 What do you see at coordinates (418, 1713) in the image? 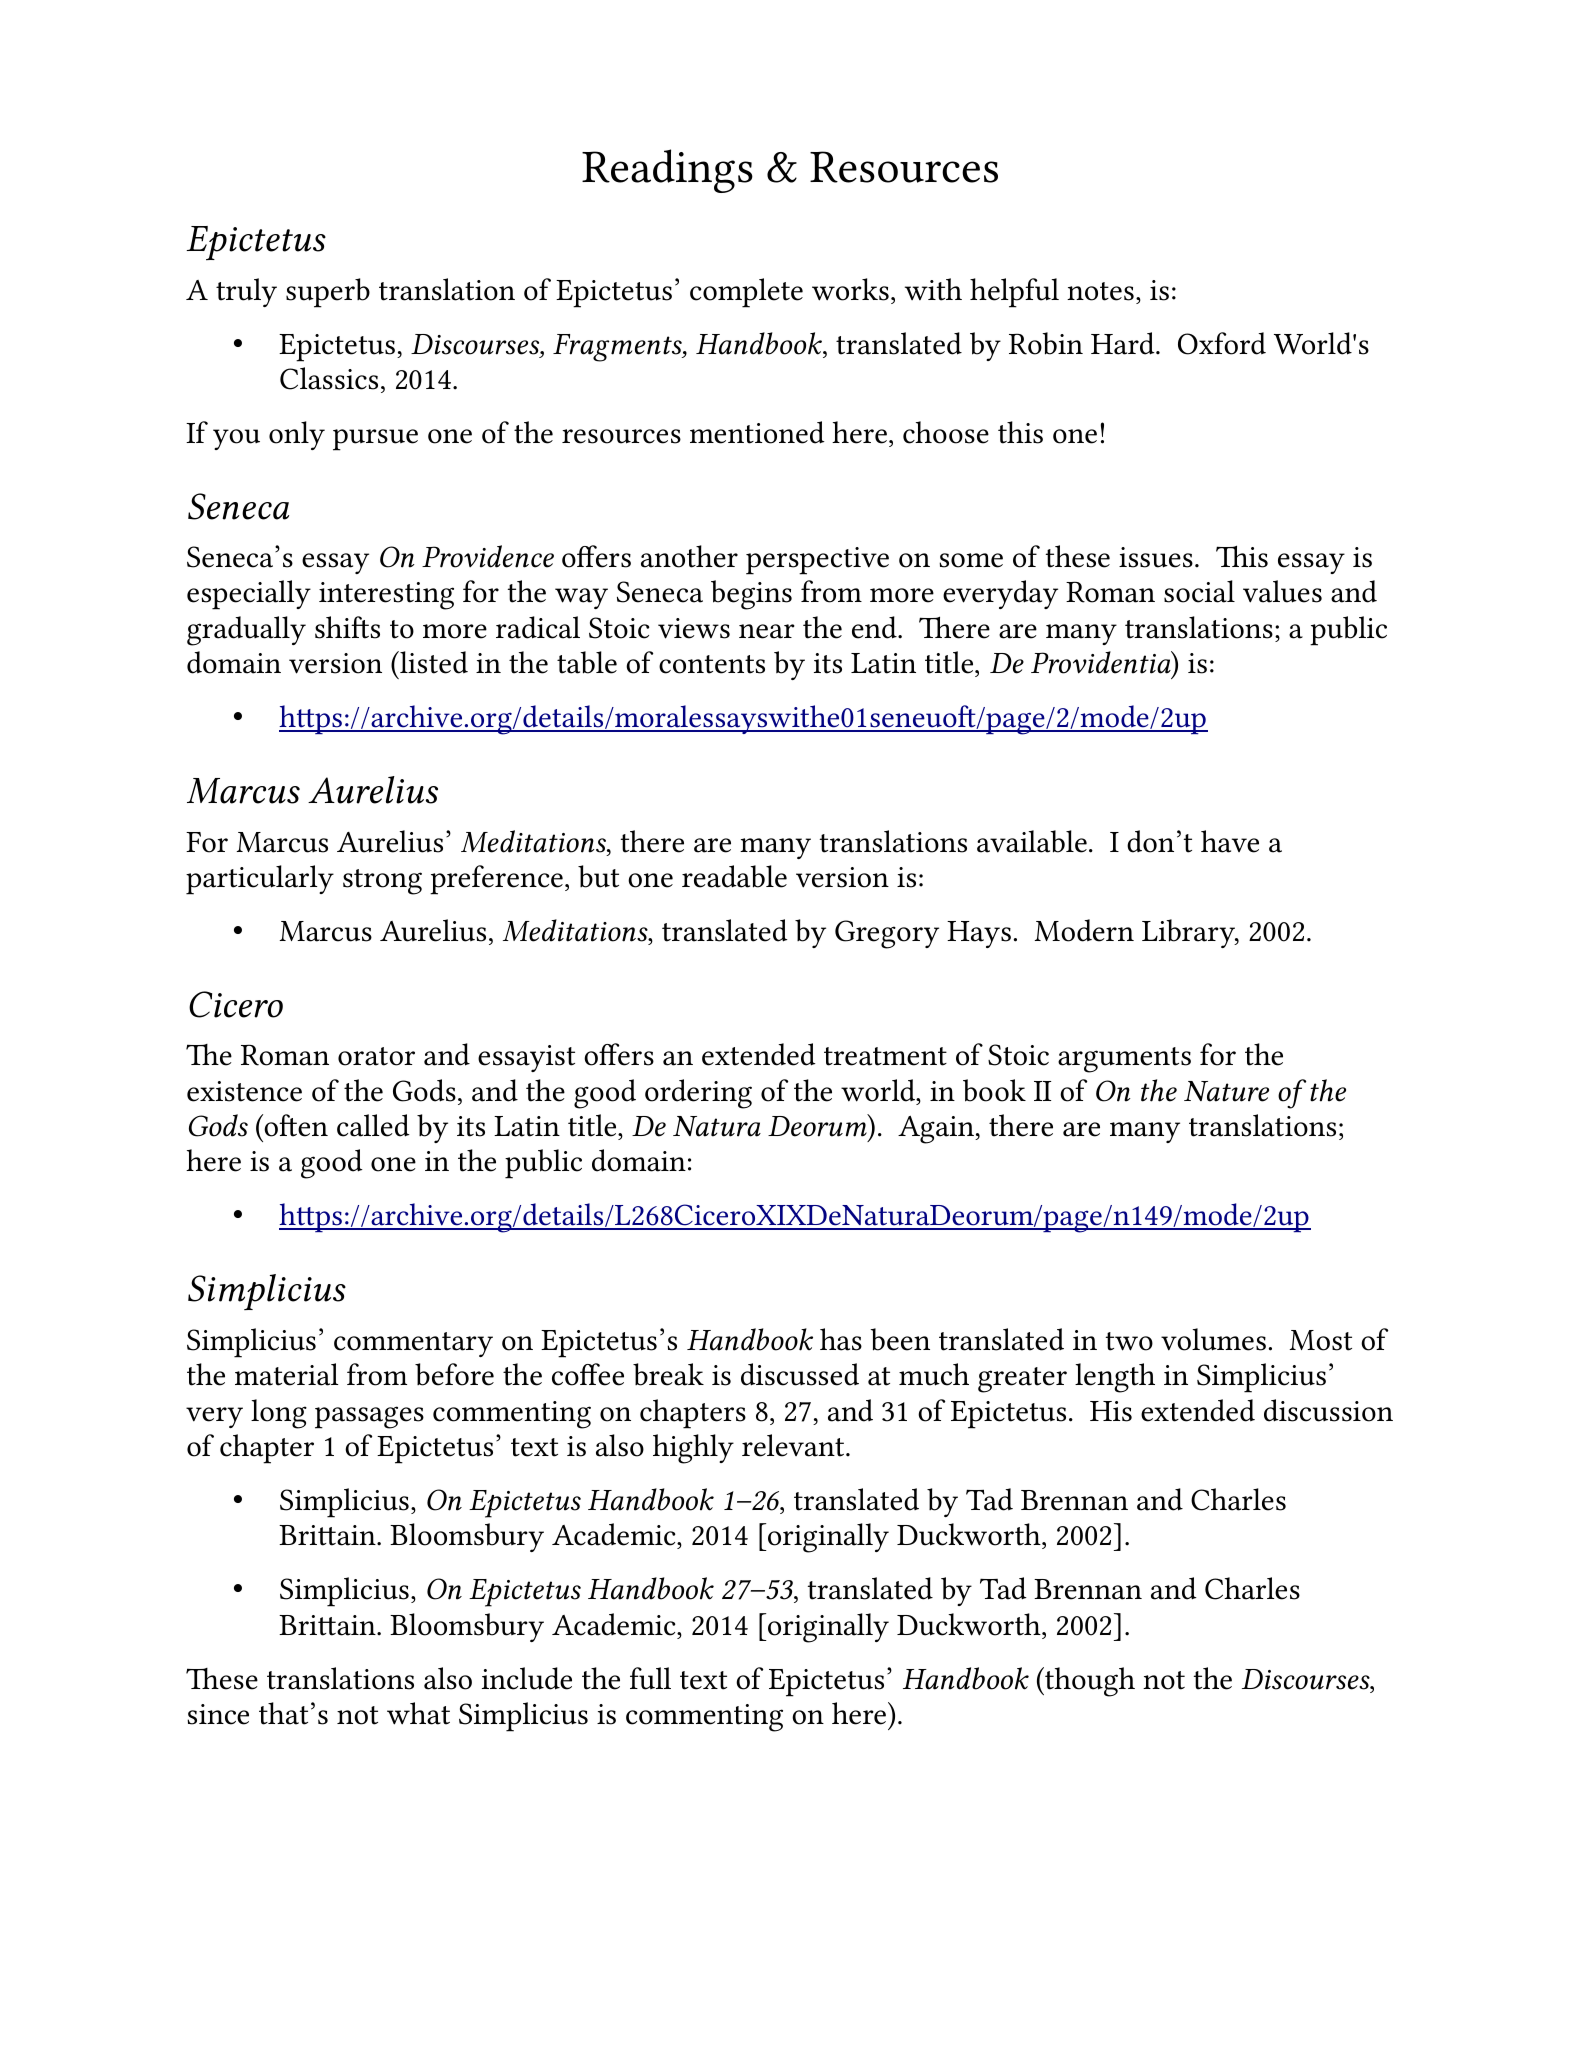
I see `what` at bounding box center [418, 1713].
